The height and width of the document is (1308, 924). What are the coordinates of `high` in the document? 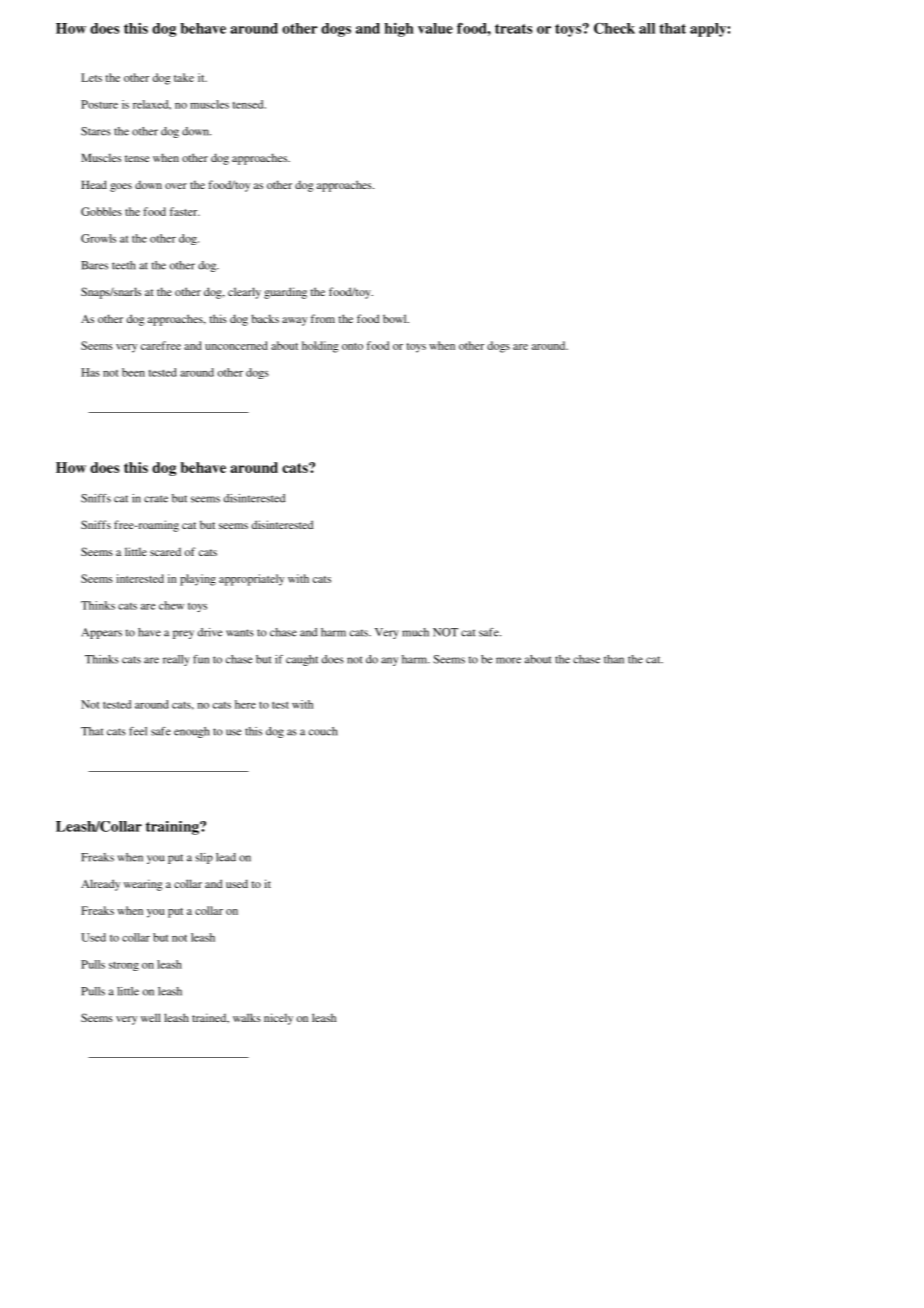 It's located at (399, 30).
